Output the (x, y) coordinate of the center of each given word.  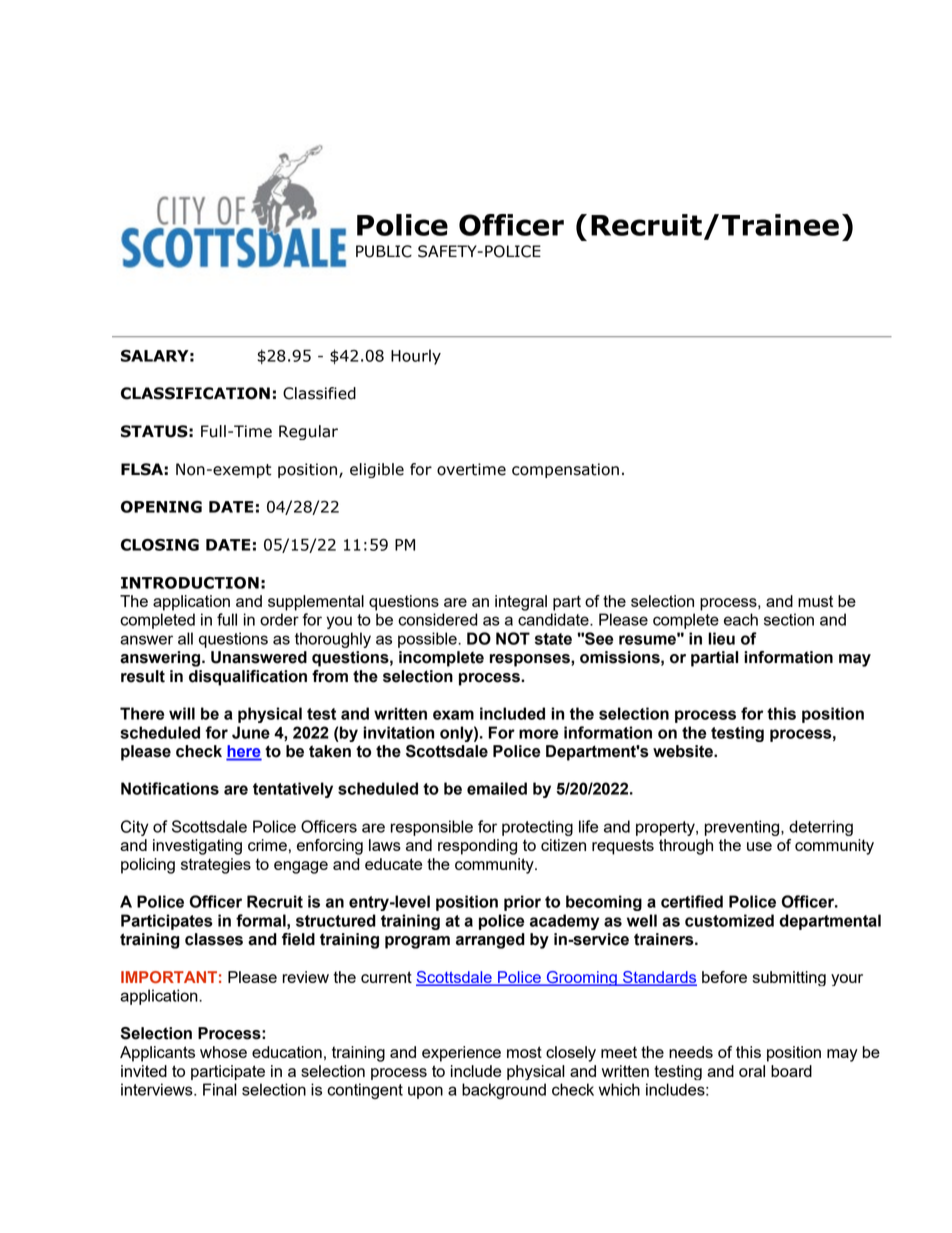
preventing (743, 828)
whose (223, 1052)
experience (461, 1054)
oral (752, 1071)
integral (521, 603)
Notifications (170, 788)
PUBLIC (384, 251)
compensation (565, 470)
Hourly (416, 357)
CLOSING (160, 545)
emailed (497, 788)
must (815, 601)
